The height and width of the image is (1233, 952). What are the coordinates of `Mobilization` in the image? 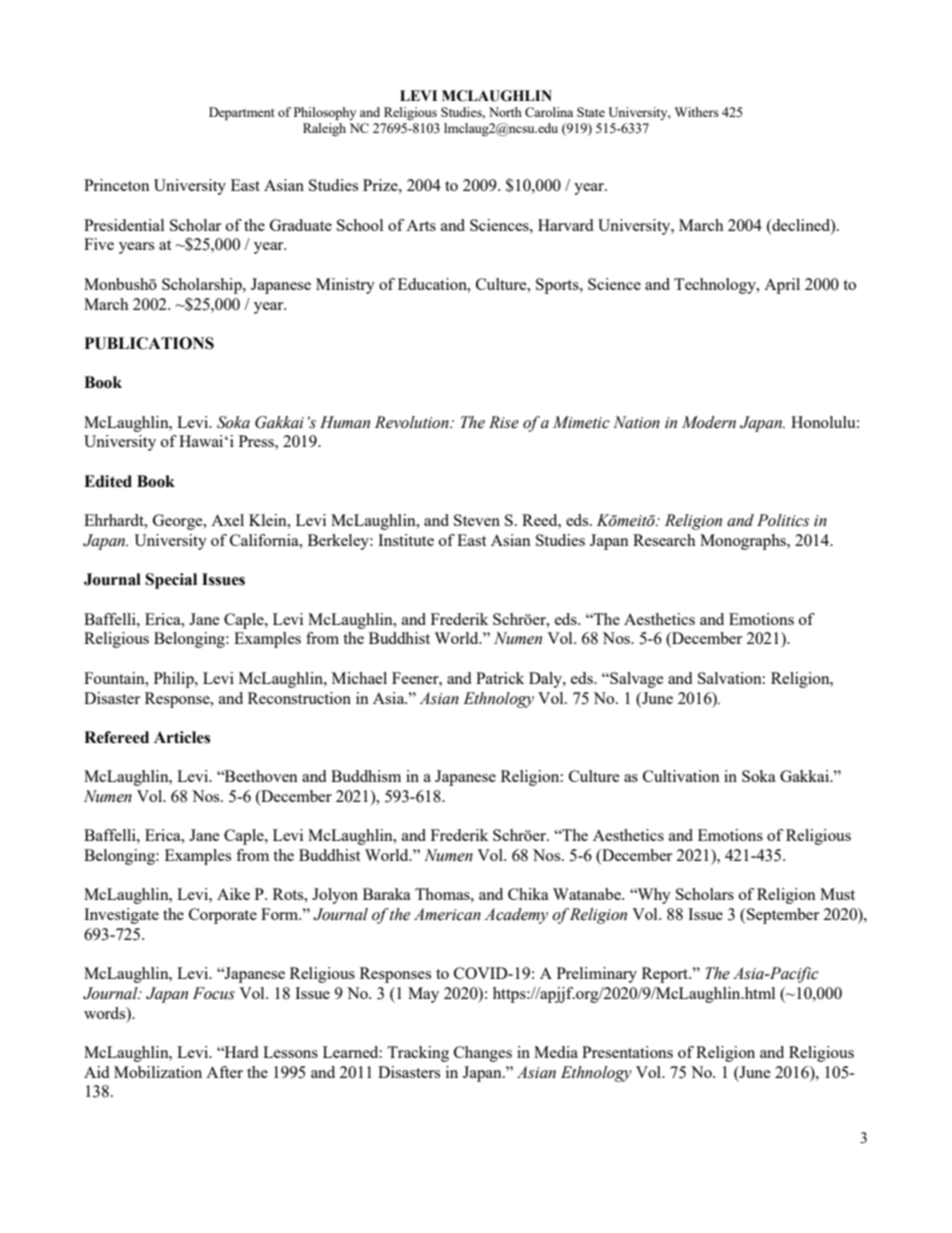 It's located at (158, 1072).
